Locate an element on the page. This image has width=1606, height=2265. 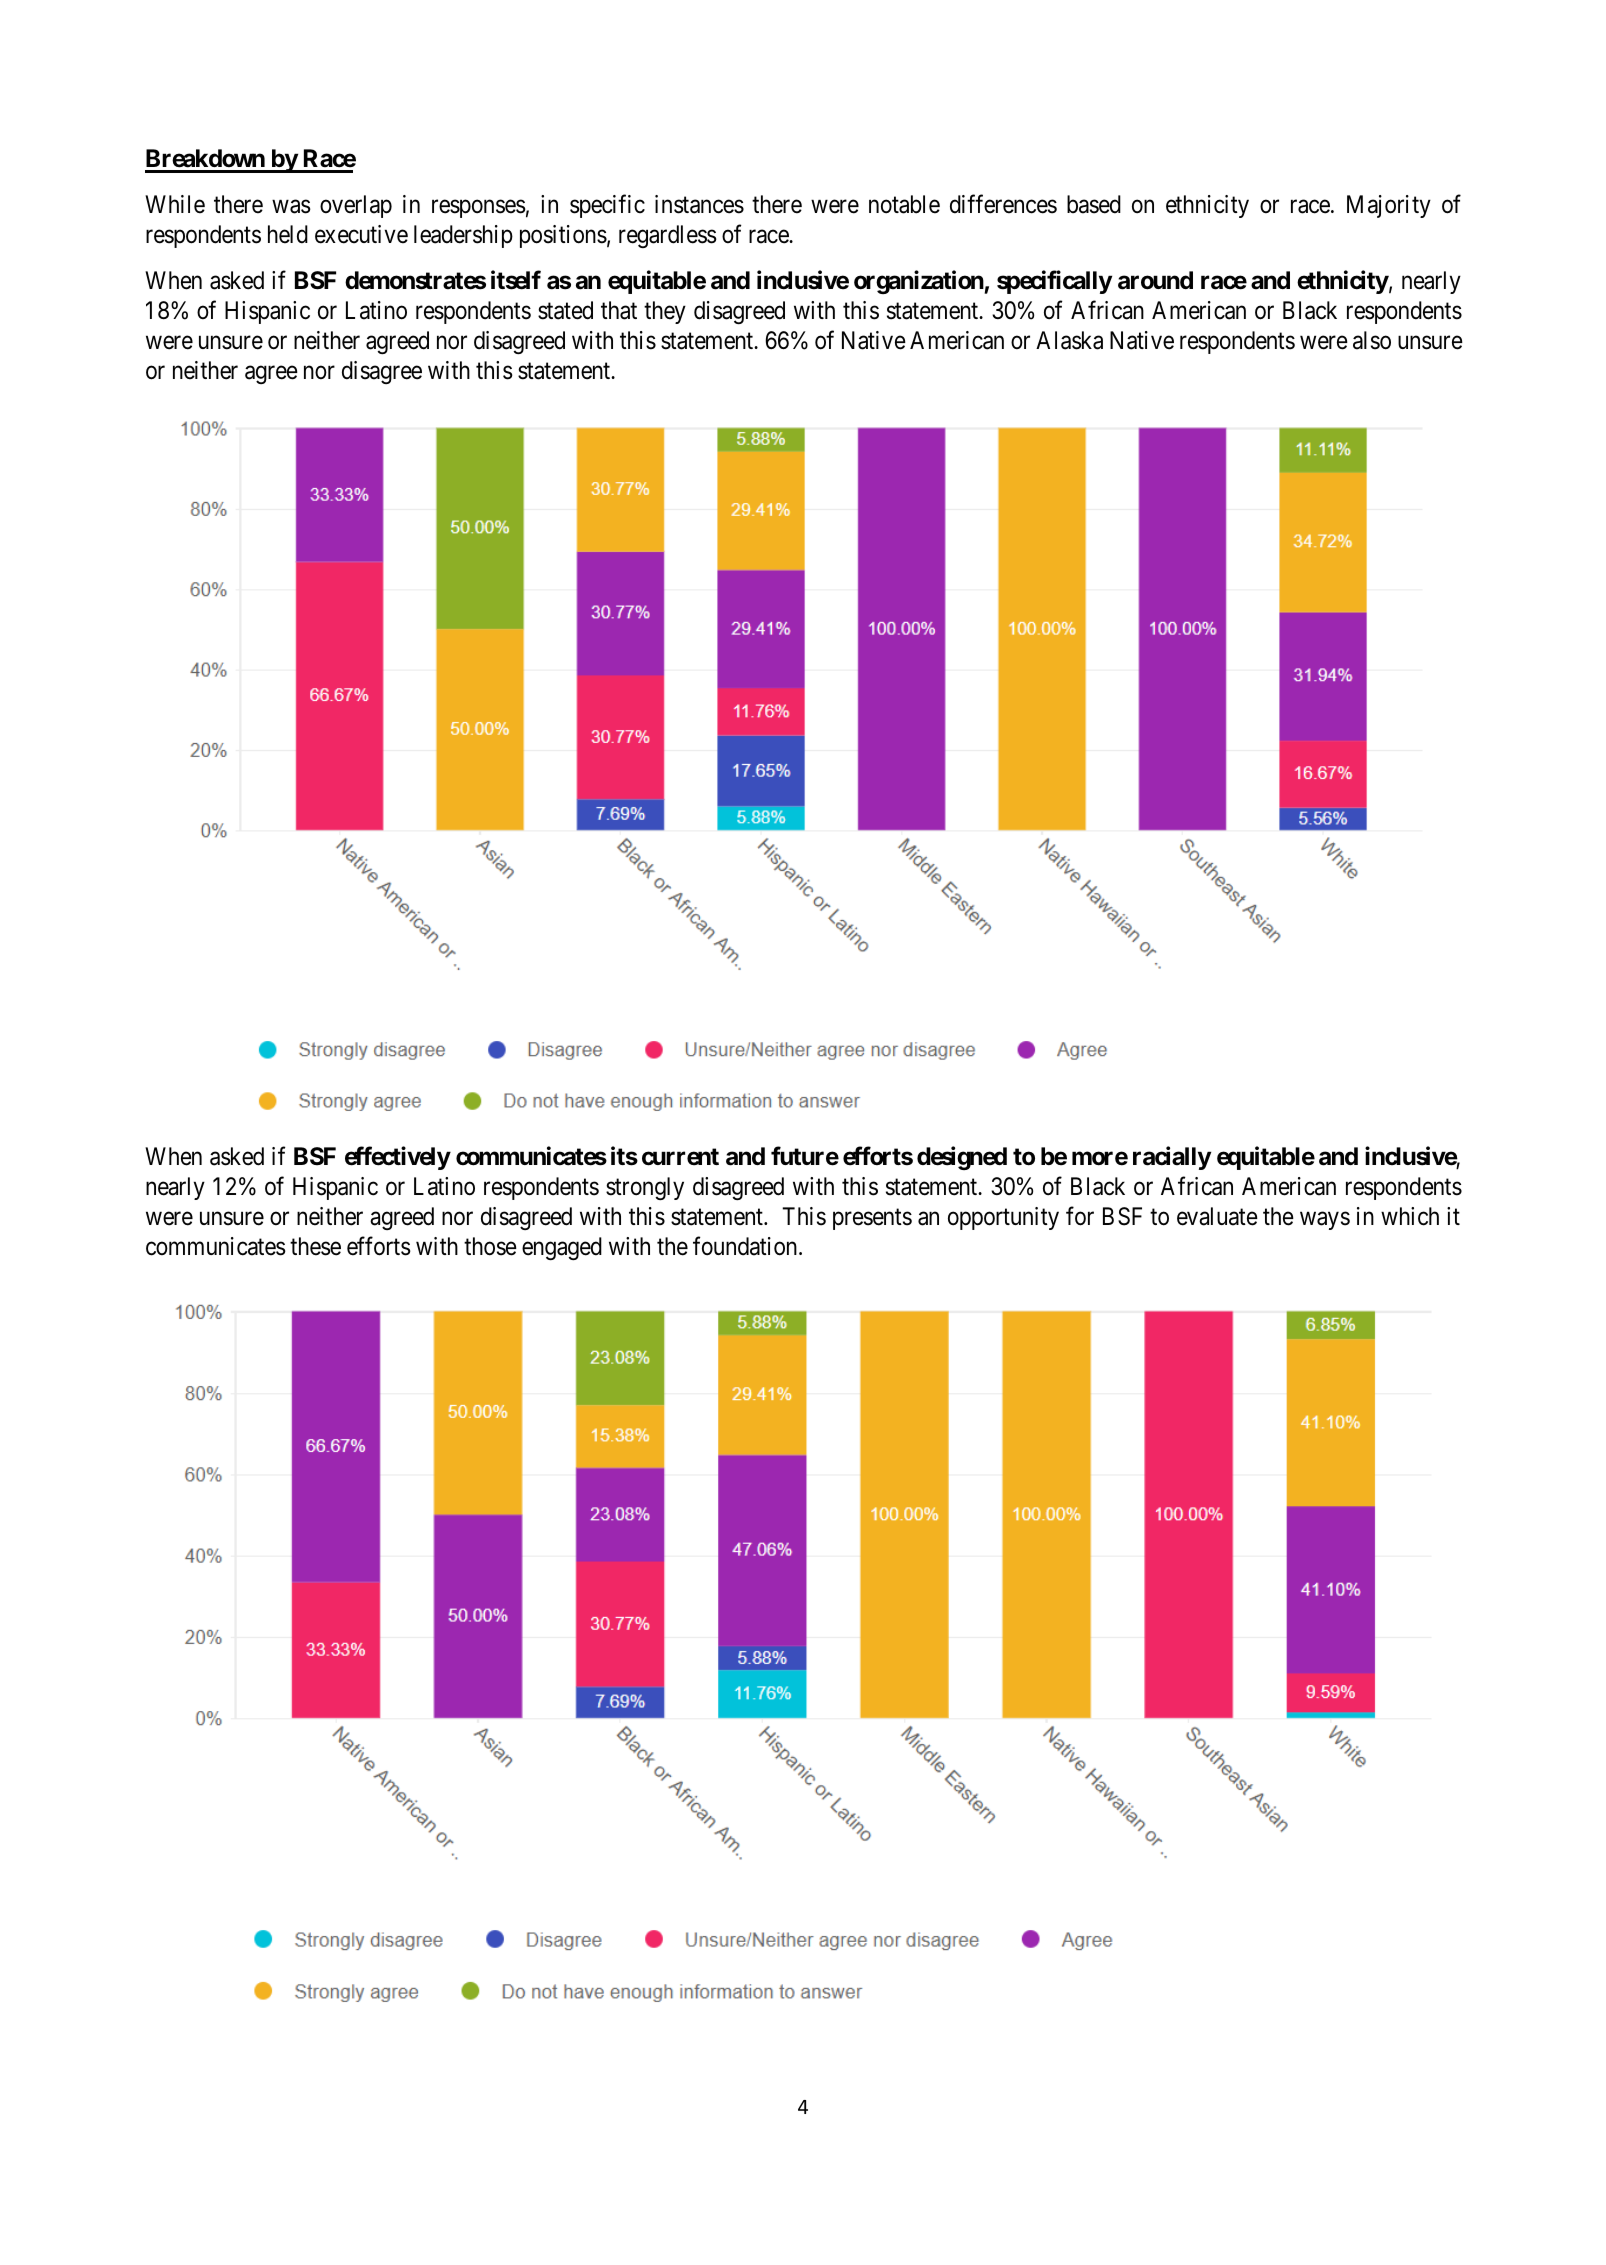
strongly is located at coordinates (645, 1188).
